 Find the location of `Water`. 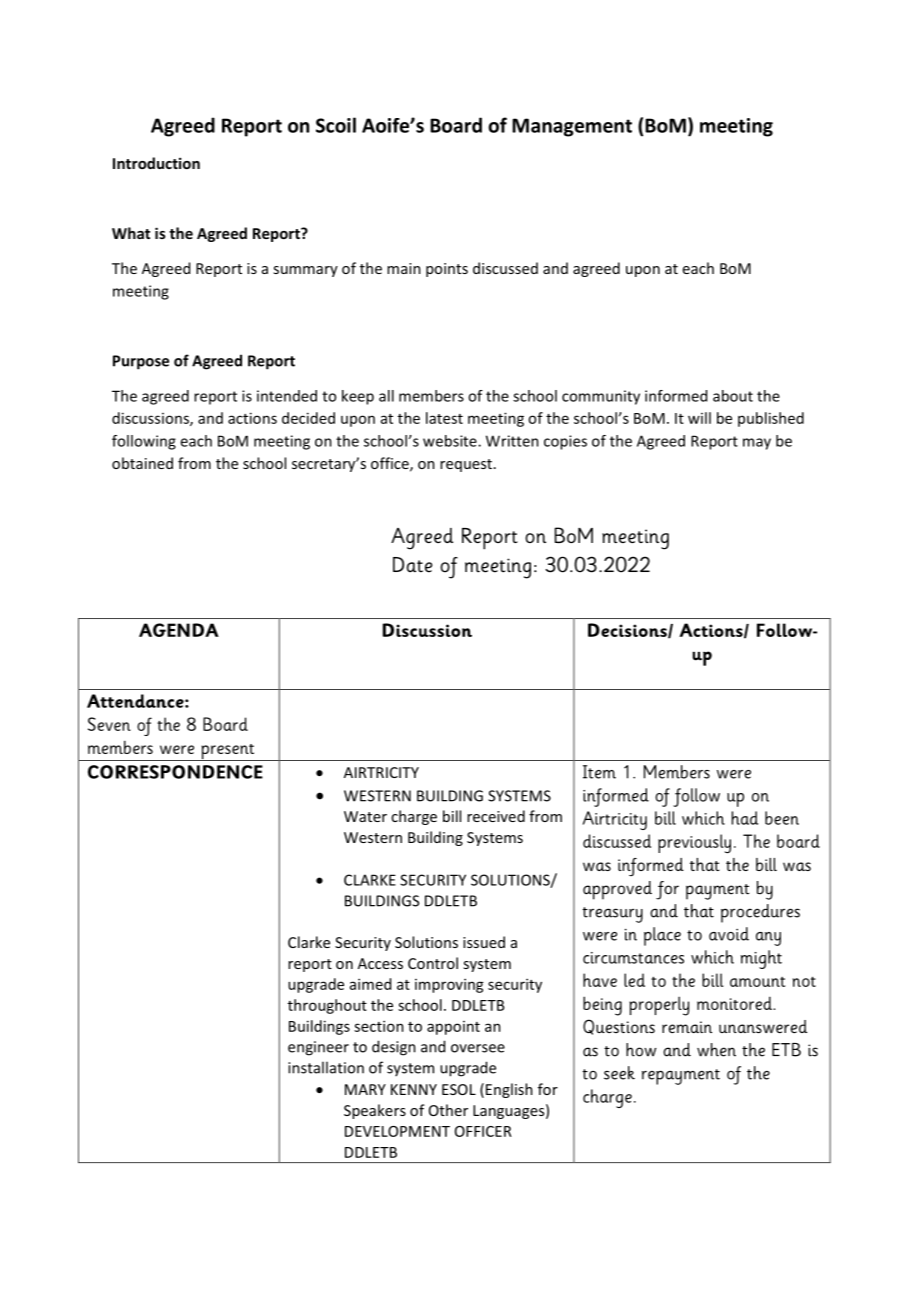

Water is located at coordinates (365, 816).
